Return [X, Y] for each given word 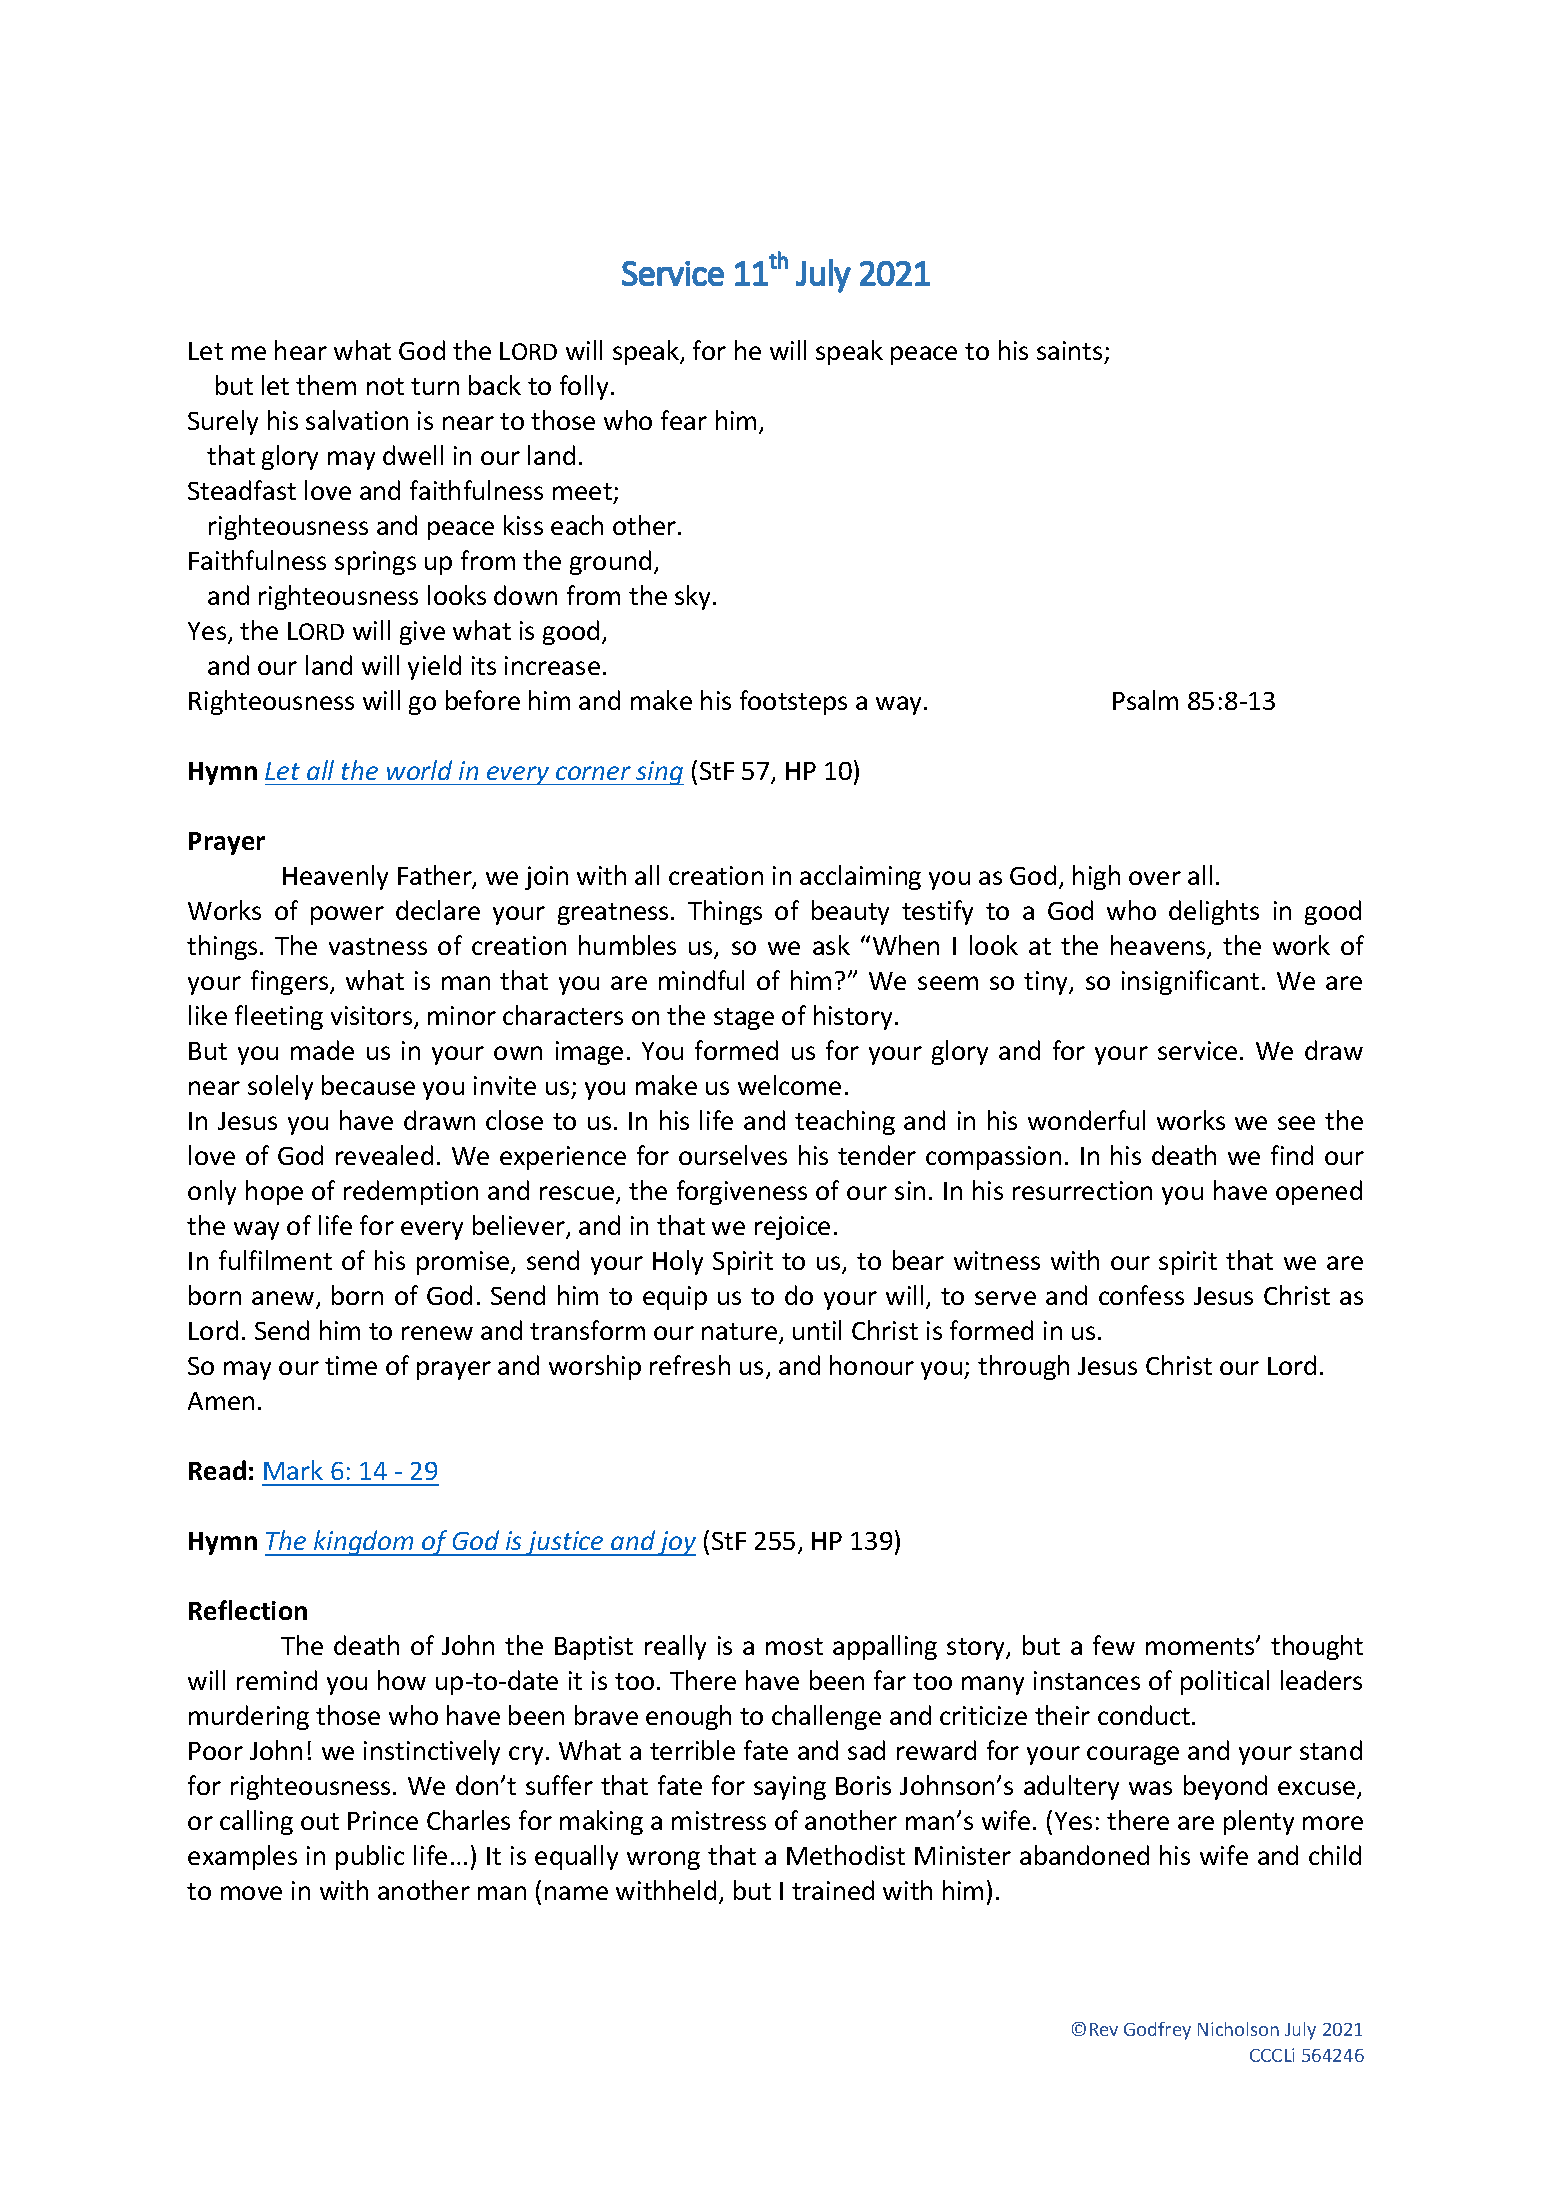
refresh [690, 1365]
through [1023, 1367]
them [326, 385]
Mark [293, 1470]
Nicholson [1238, 2029]
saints [1069, 350]
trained [833, 1890]
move [251, 1893]
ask [831, 945]
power [347, 915]
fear [684, 420]
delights [1214, 912]
